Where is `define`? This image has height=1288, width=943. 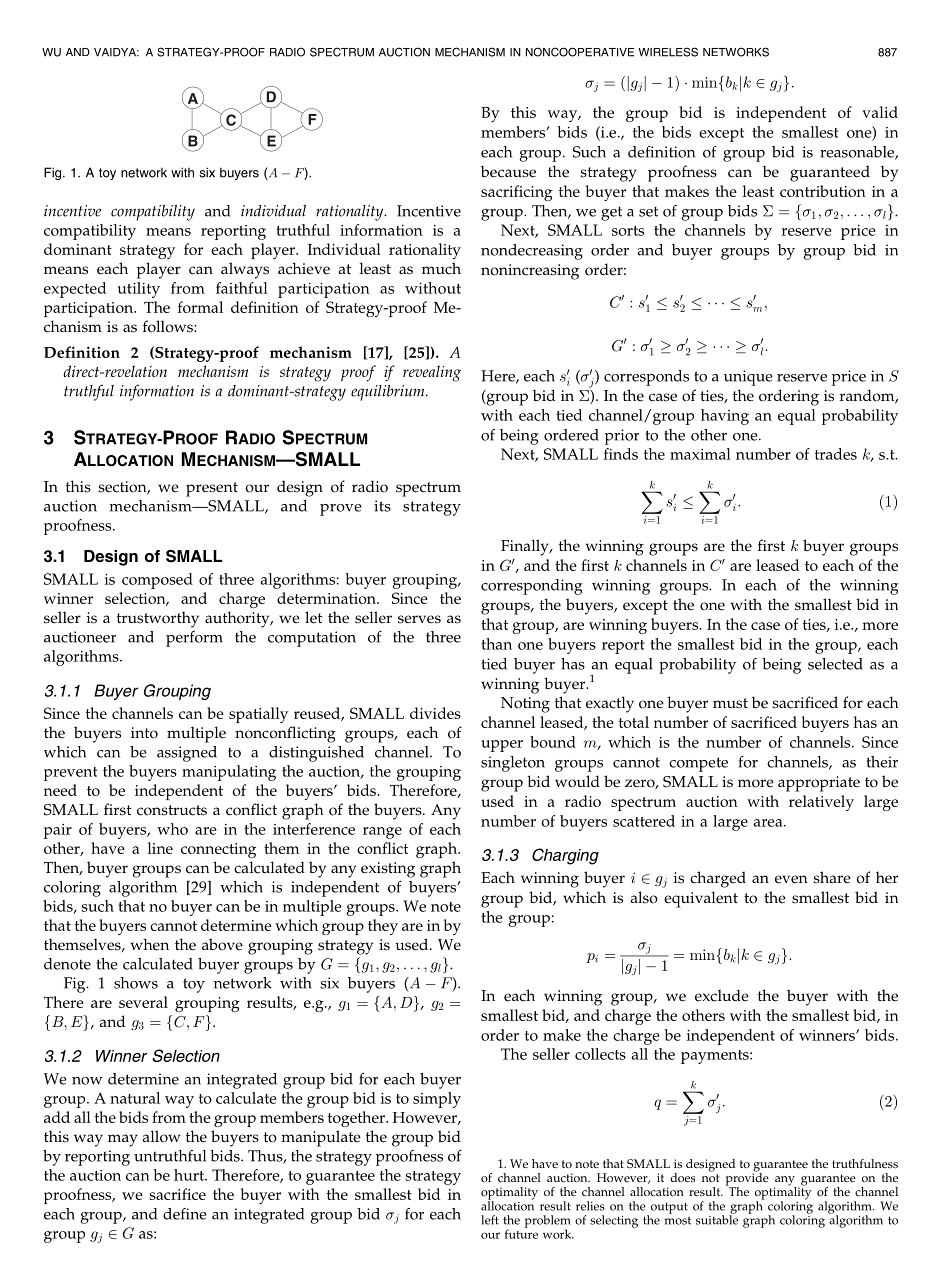
define is located at coordinates (185, 1214).
